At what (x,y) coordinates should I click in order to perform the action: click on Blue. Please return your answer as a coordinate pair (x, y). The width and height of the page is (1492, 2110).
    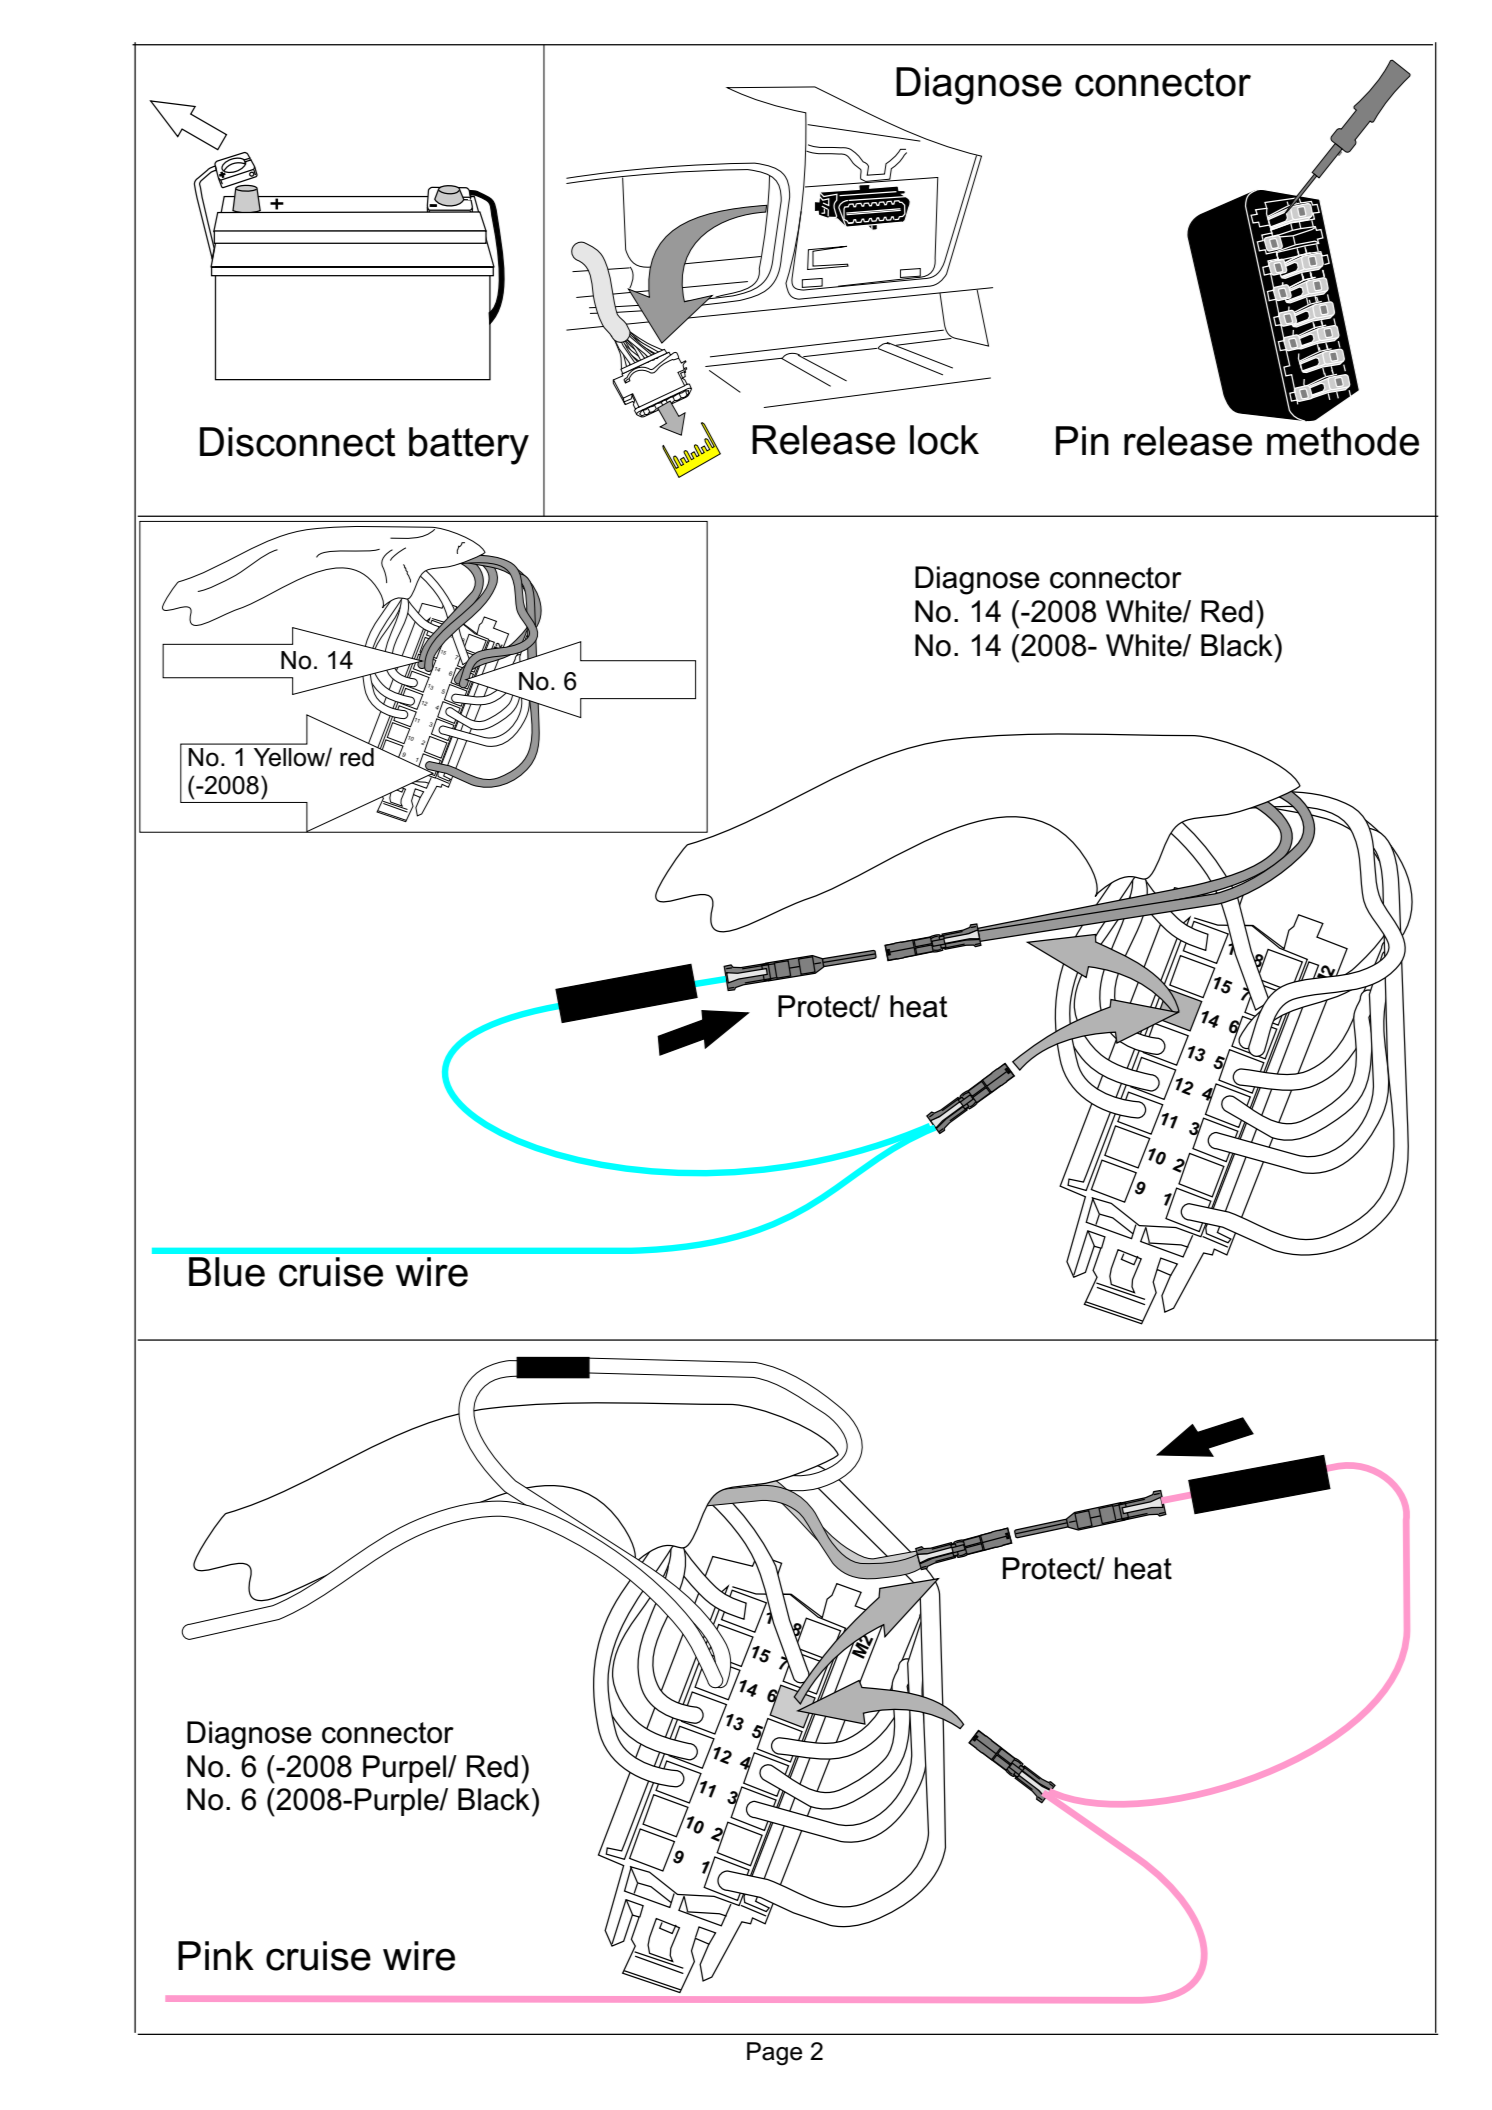
    Looking at the image, I should click on (227, 1272).
